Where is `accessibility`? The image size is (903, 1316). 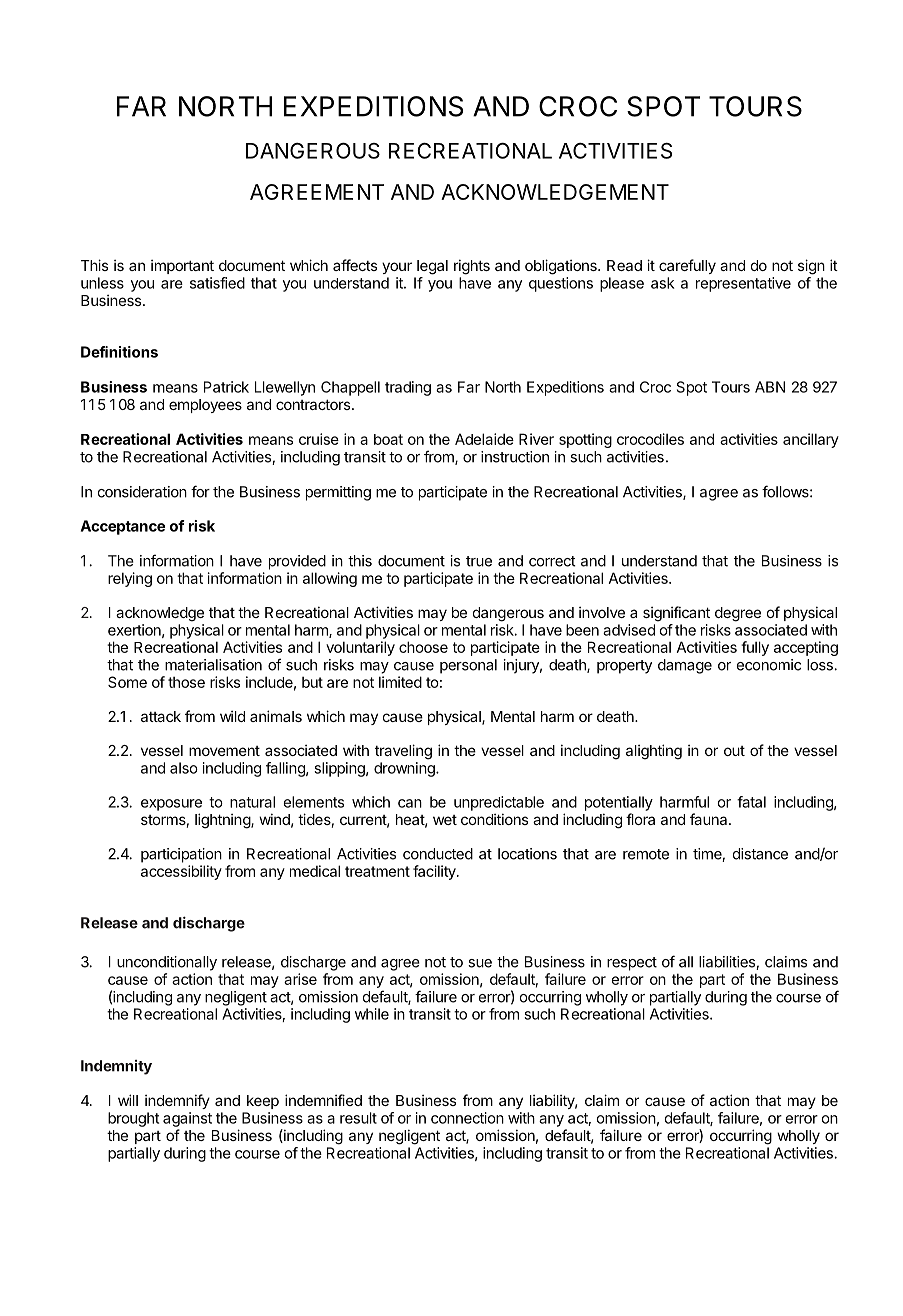 accessibility is located at coordinates (181, 872).
